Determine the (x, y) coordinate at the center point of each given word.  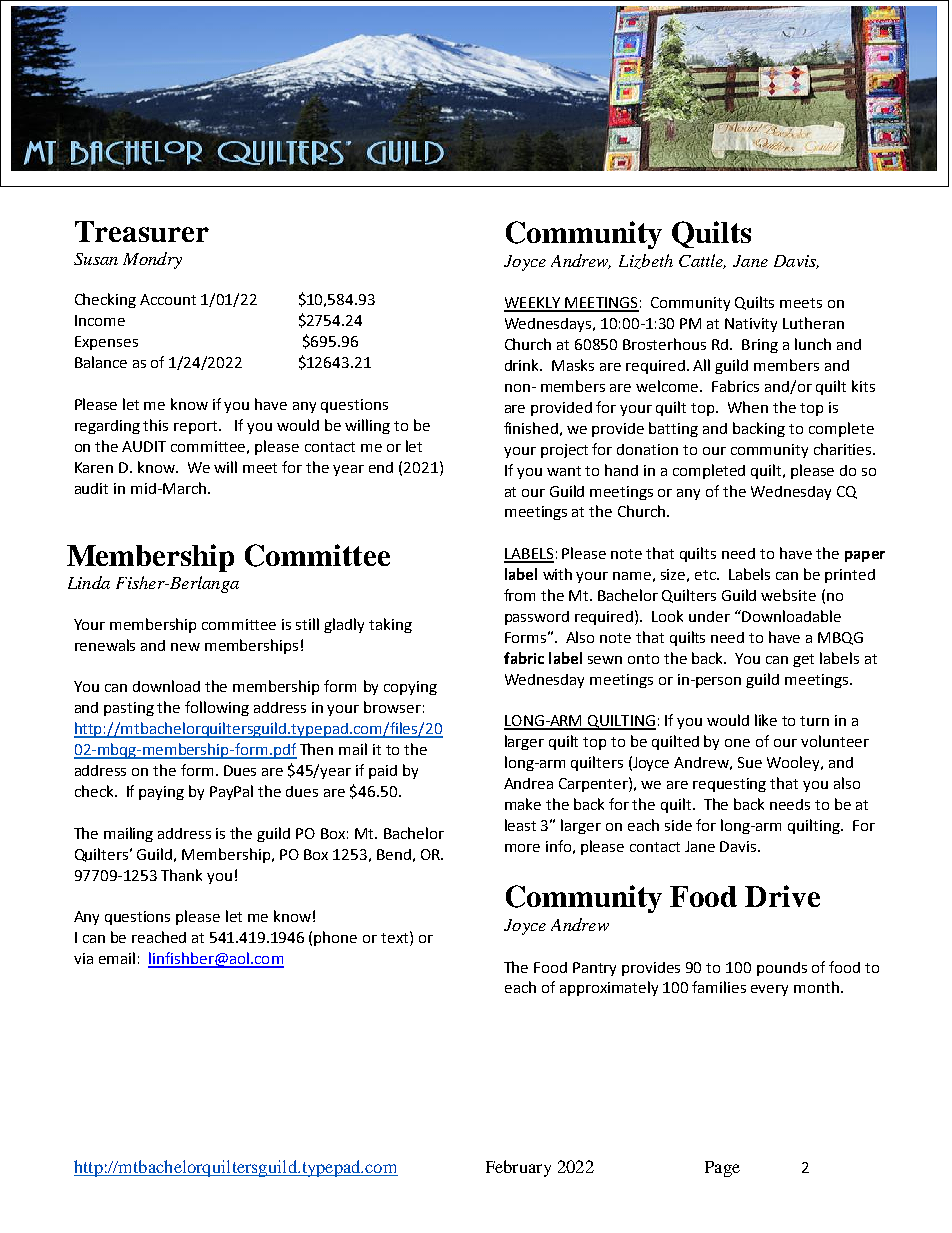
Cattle (702, 261)
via (83, 958)
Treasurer (142, 231)
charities (844, 449)
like (766, 720)
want (564, 471)
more (522, 848)
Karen (94, 467)
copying (410, 688)
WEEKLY (533, 304)
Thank (181, 875)
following (217, 708)
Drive (782, 896)
